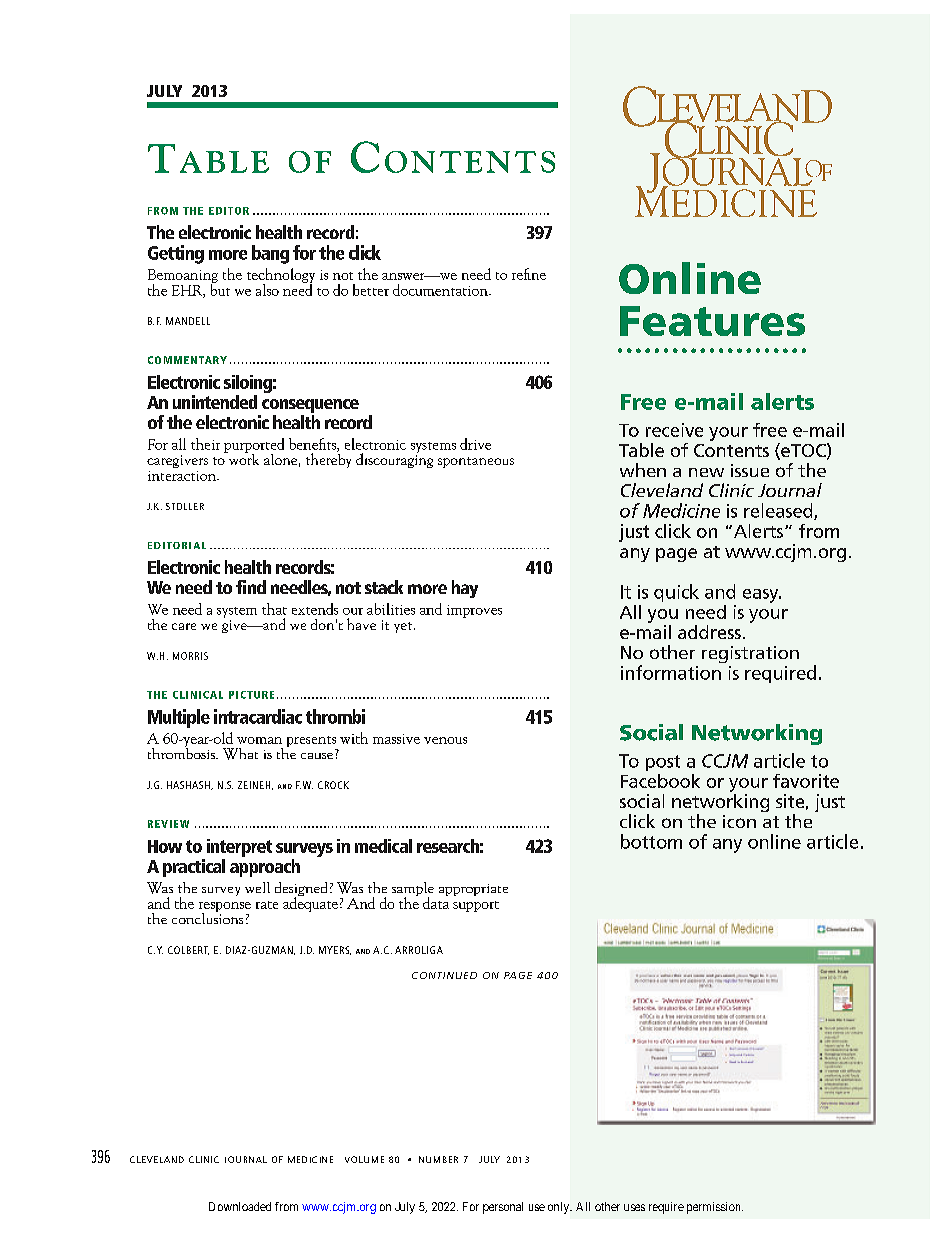  What do you see at coordinates (441, 290) in the document?
I see `documentation` at bounding box center [441, 290].
